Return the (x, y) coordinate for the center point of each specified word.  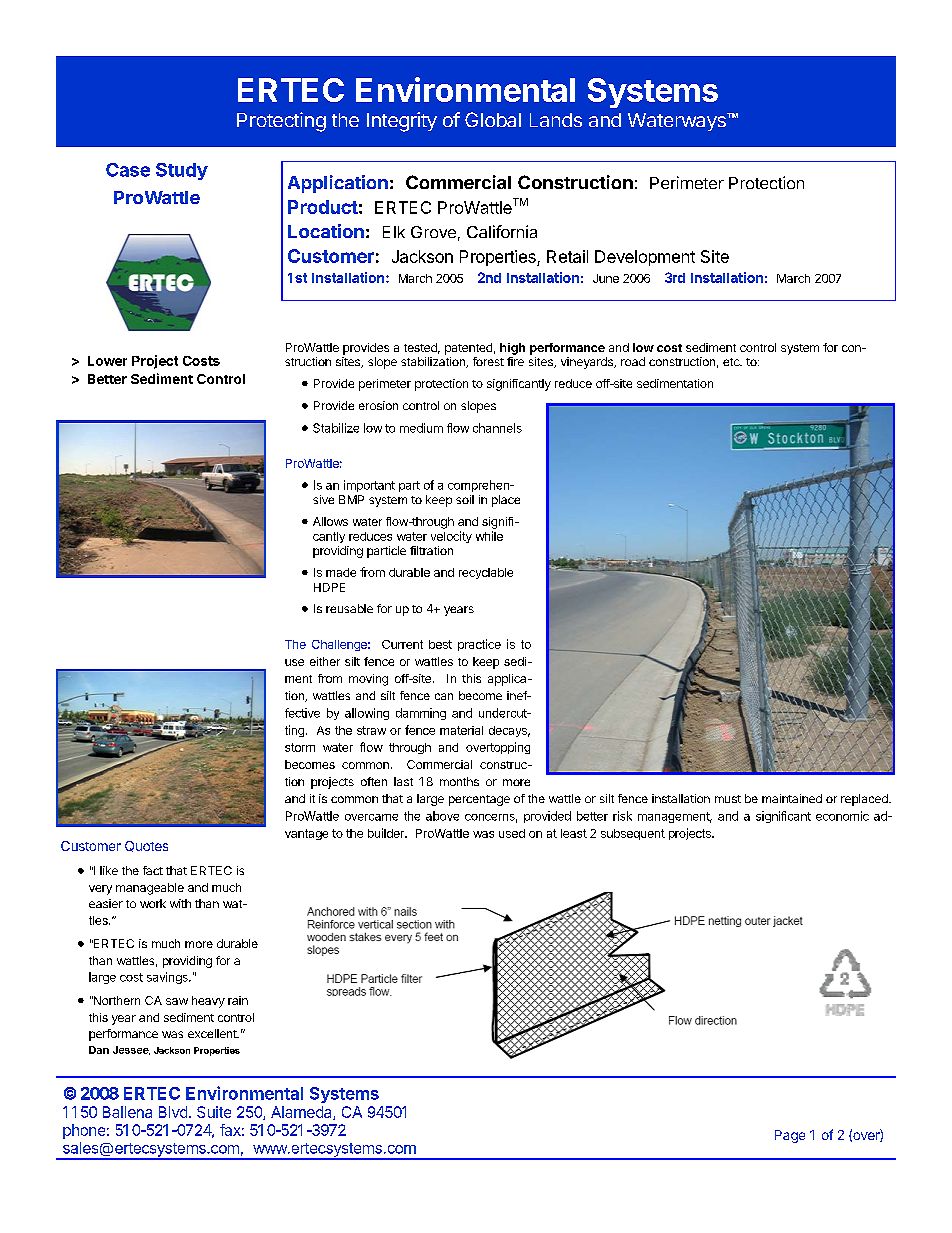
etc (732, 362)
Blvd (173, 1112)
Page (790, 1136)
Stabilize (336, 428)
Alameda (302, 1113)
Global (493, 119)
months (459, 781)
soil (465, 499)
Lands (556, 120)
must (728, 799)
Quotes (146, 846)
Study (182, 171)
